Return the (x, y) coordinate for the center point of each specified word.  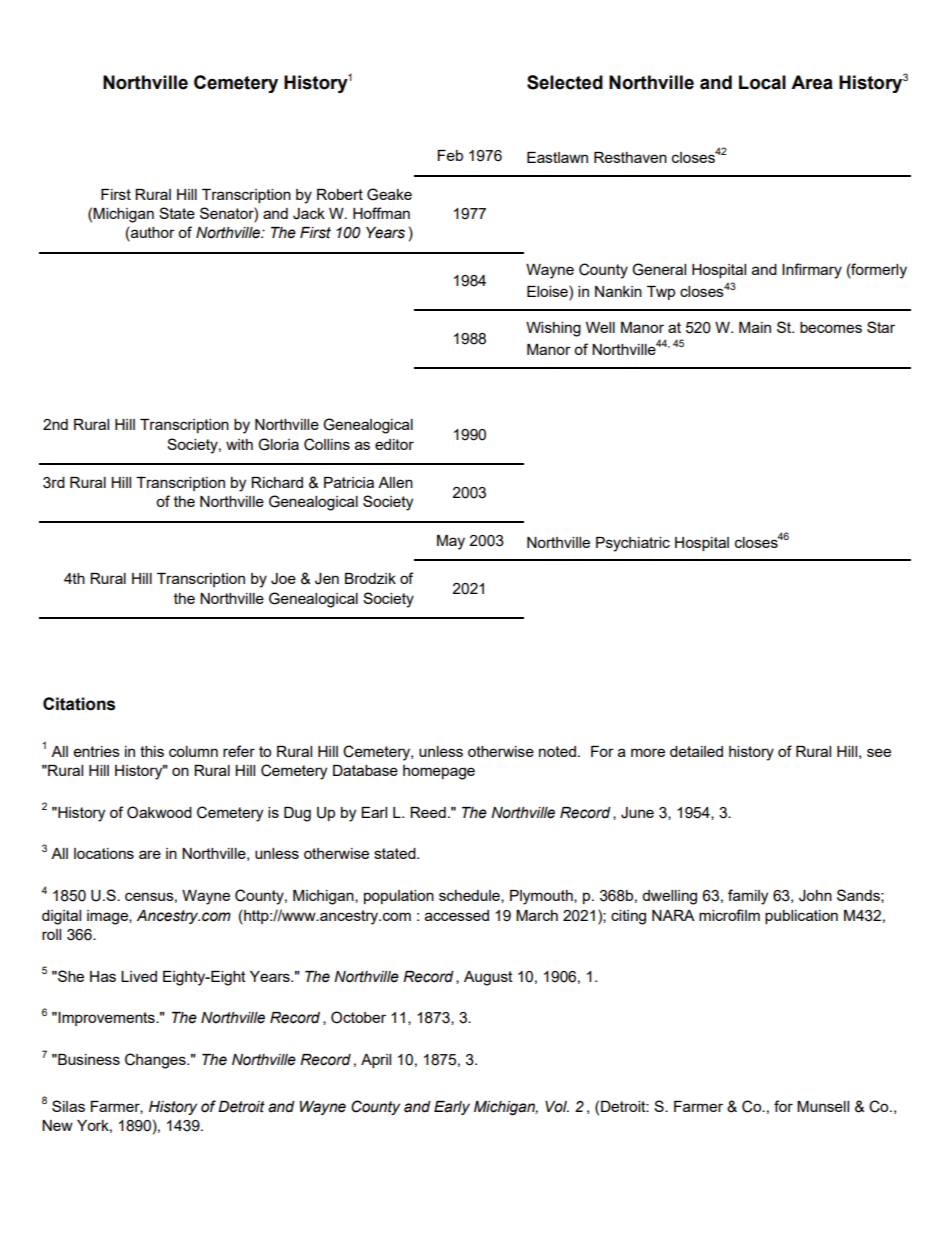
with (239, 444)
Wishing (553, 329)
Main (755, 327)
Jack (309, 214)
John (815, 896)
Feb (450, 155)
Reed (428, 812)
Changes (156, 1061)
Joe (283, 579)
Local (762, 82)
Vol (557, 1107)
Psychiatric (633, 544)
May (451, 542)
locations (104, 853)
